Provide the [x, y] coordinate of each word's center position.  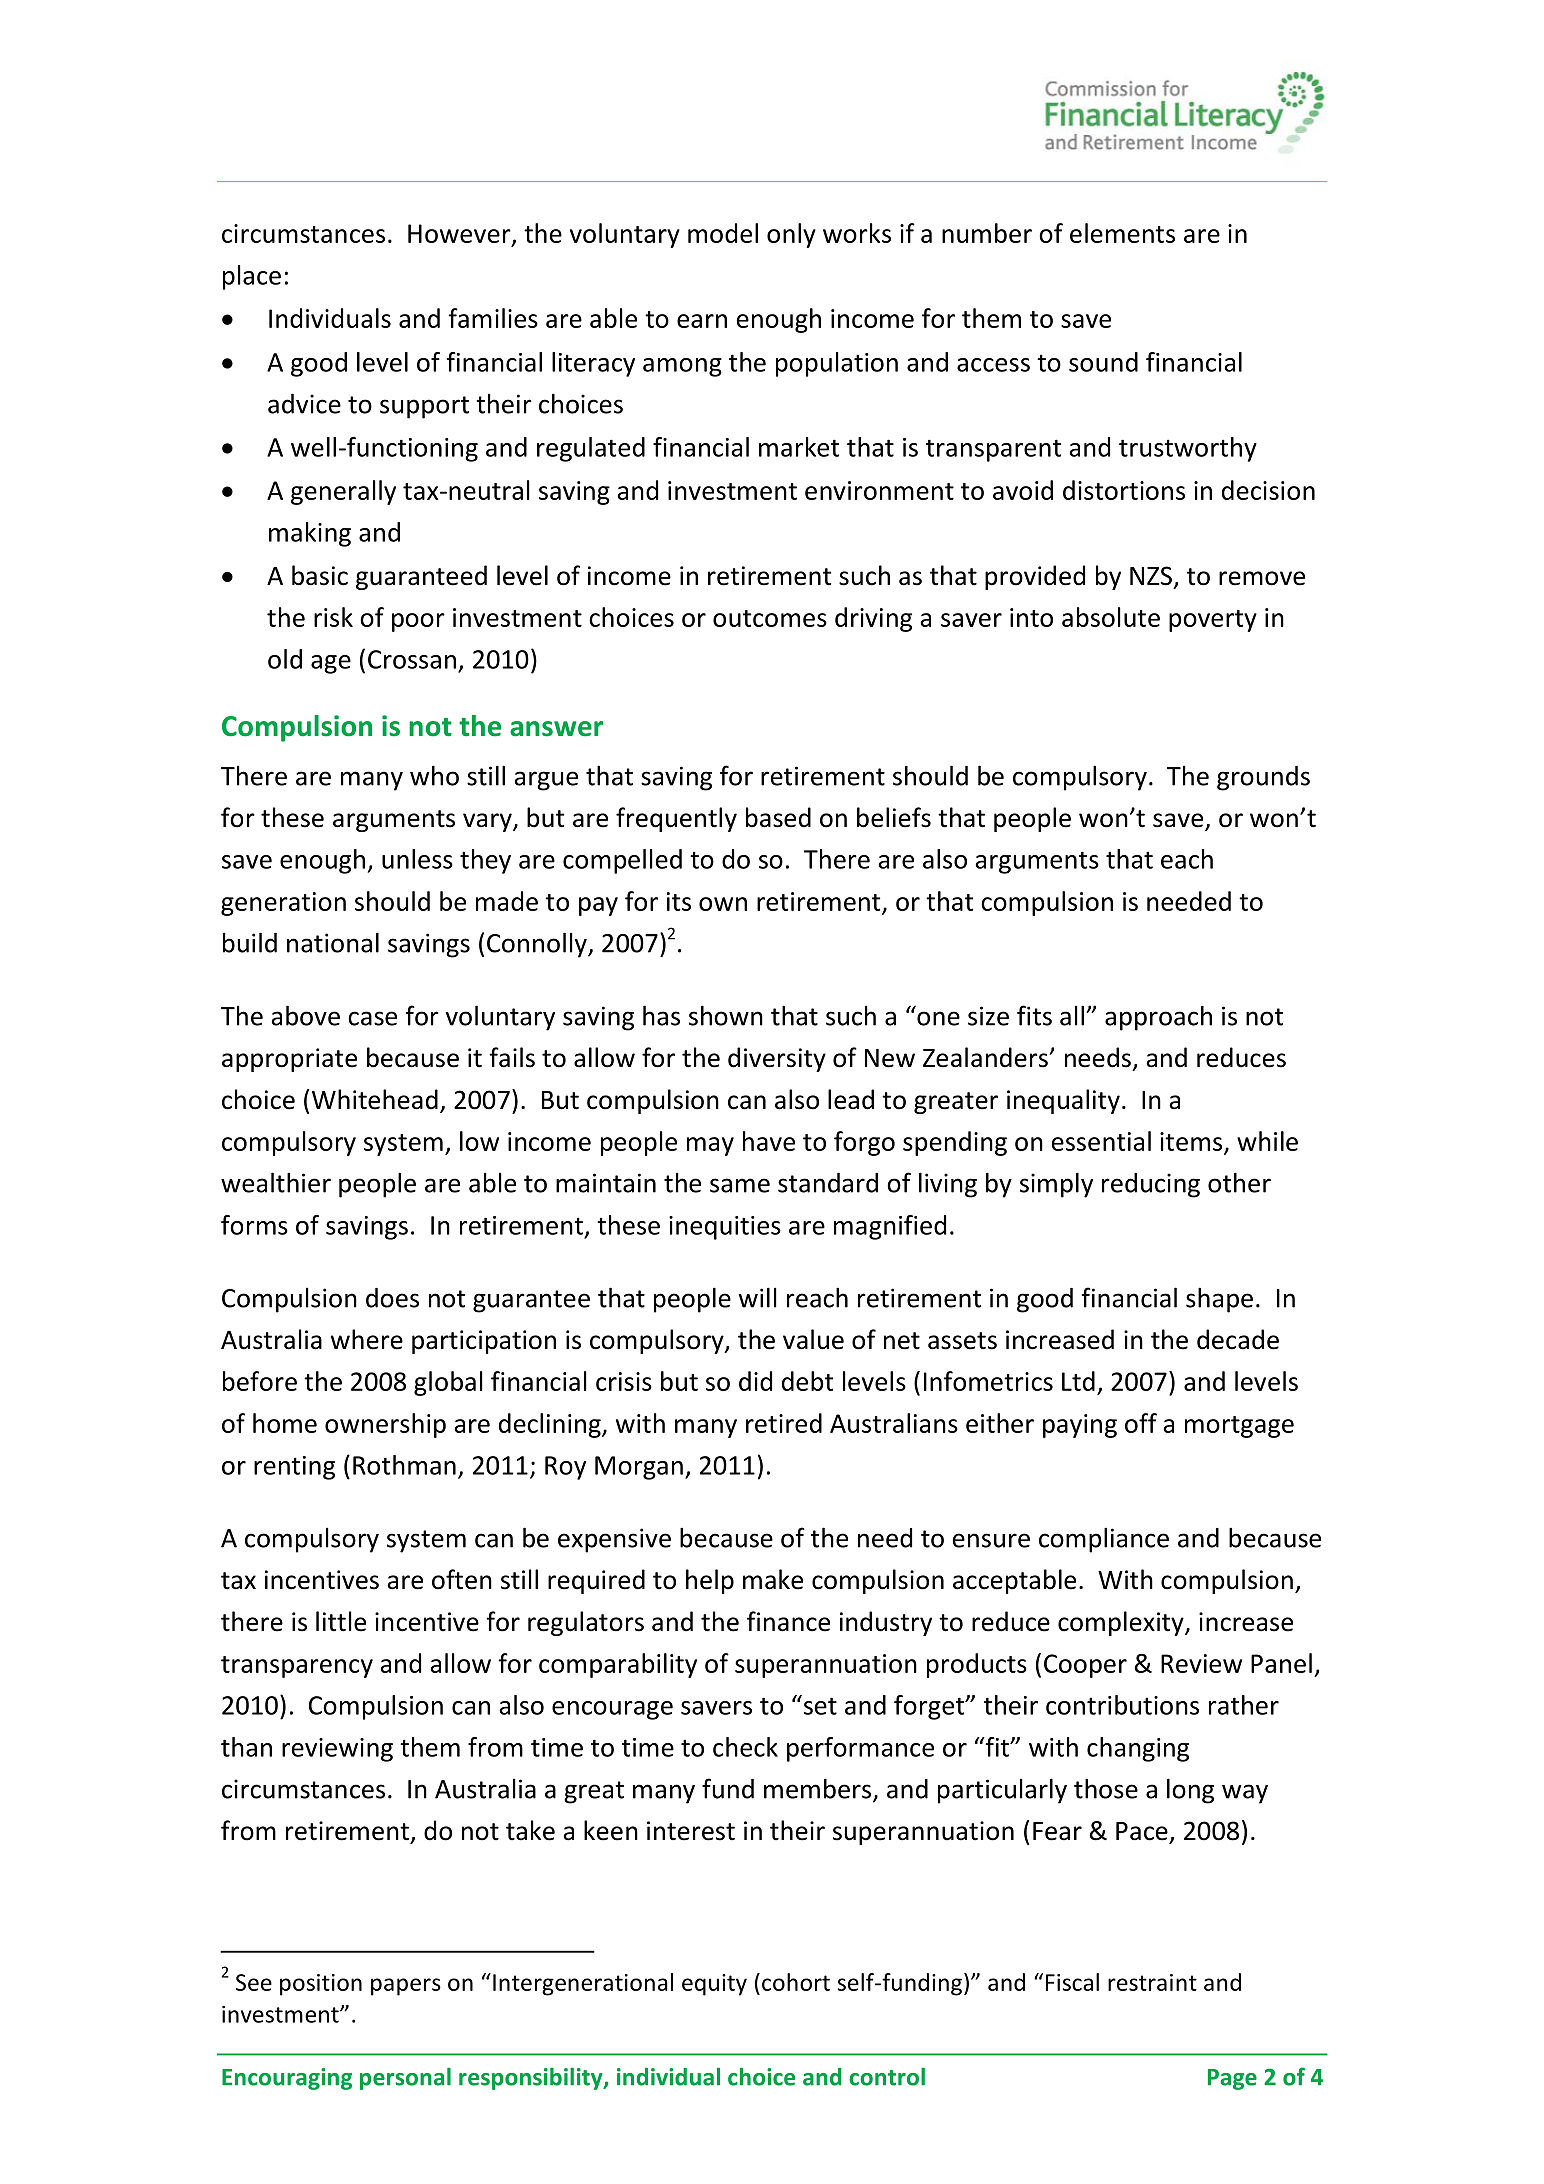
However [460, 235]
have [769, 1141]
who [434, 775]
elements [1122, 233]
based [778, 817]
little [341, 1621]
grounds [1263, 778]
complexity [1122, 1623]
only [791, 235]
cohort [796, 1982]
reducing [1151, 1185]
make [773, 1579]
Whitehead [375, 1099]
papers [406, 1987]
